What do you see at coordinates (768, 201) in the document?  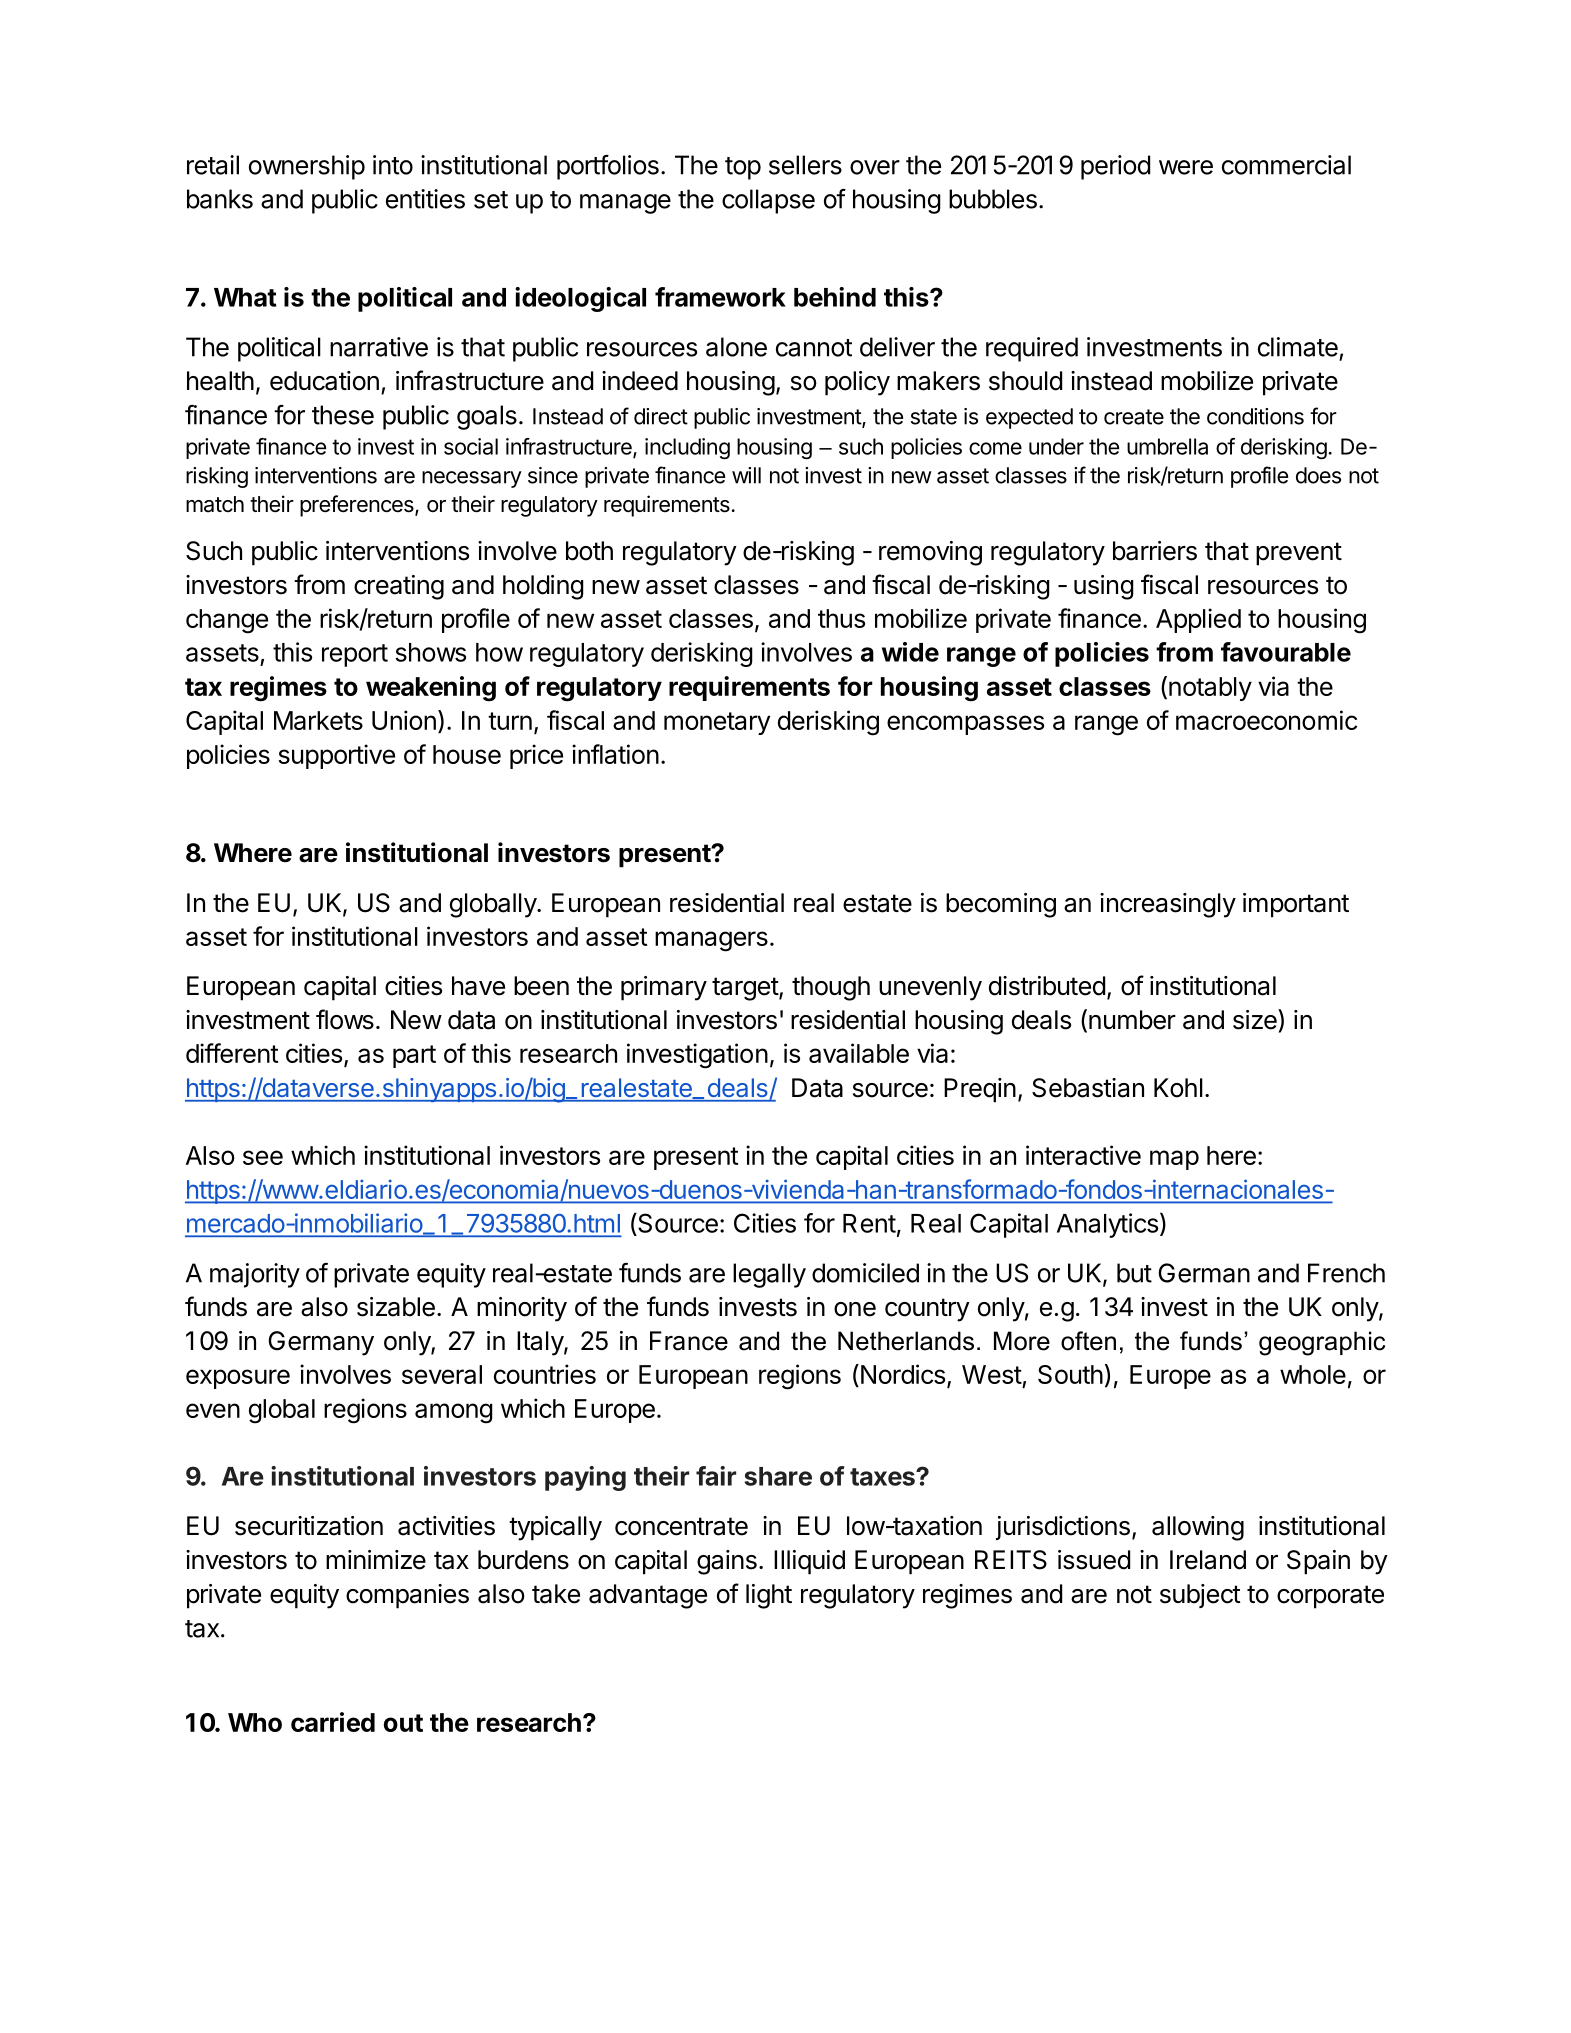 I see `collapse` at bounding box center [768, 201].
